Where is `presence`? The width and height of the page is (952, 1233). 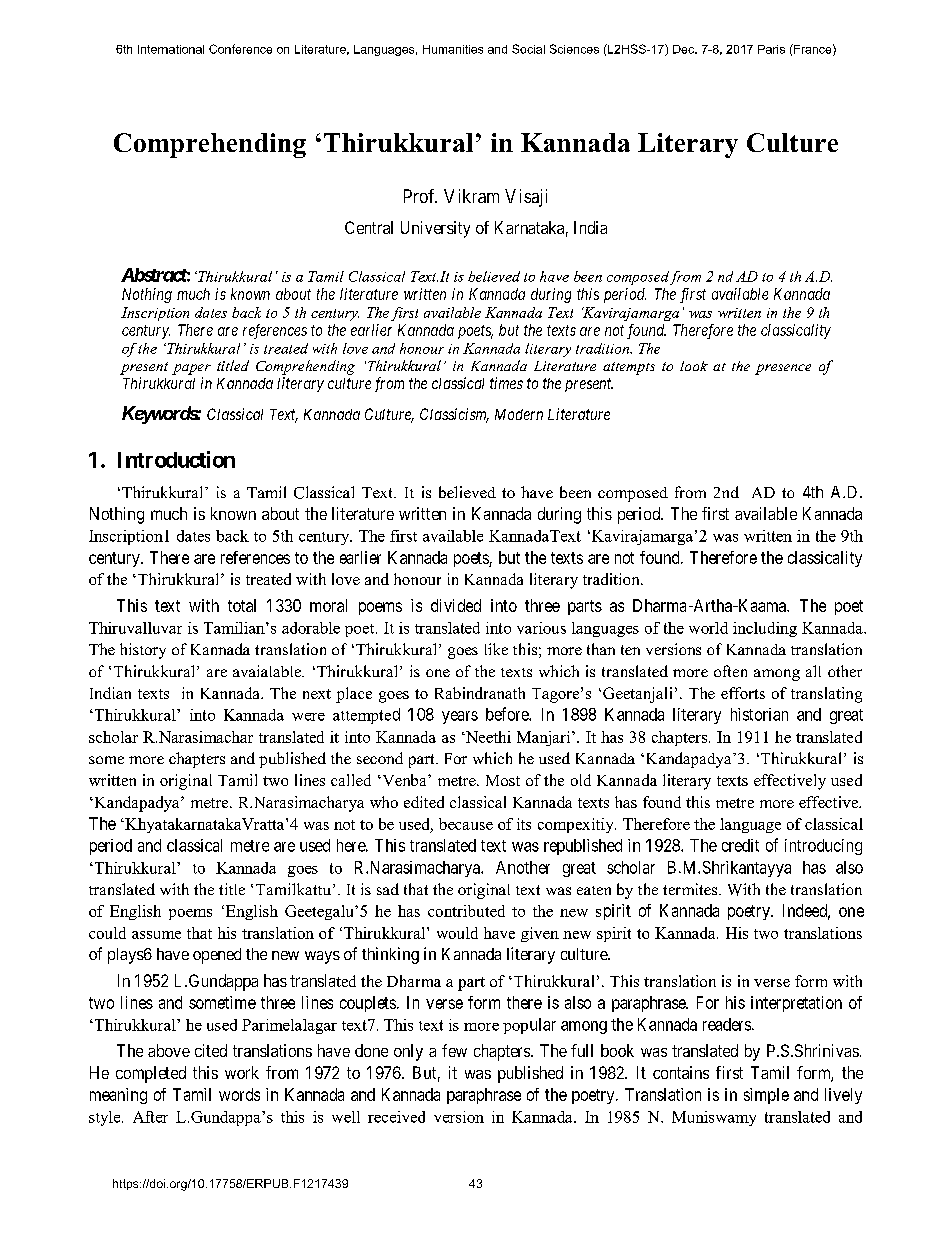 presence is located at coordinates (783, 369).
